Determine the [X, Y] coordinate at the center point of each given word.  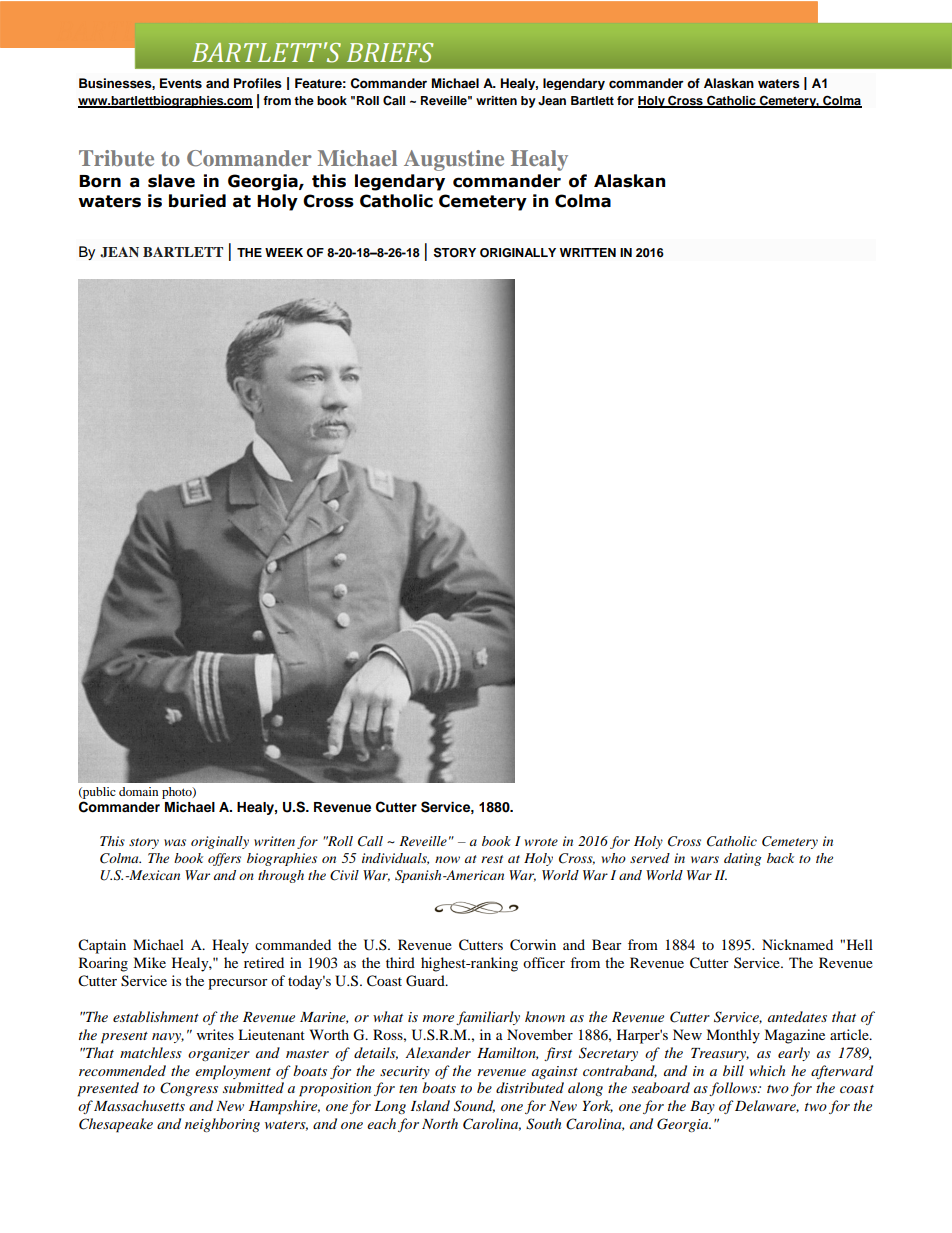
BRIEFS [390, 53]
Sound [474, 1106]
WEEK [284, 252]
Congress [189, 1089]
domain [138, 791]
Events [181, 83]
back [780, 858]
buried [197, 201]
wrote [541, 842]
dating [743, 859]
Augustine [454, 160]
